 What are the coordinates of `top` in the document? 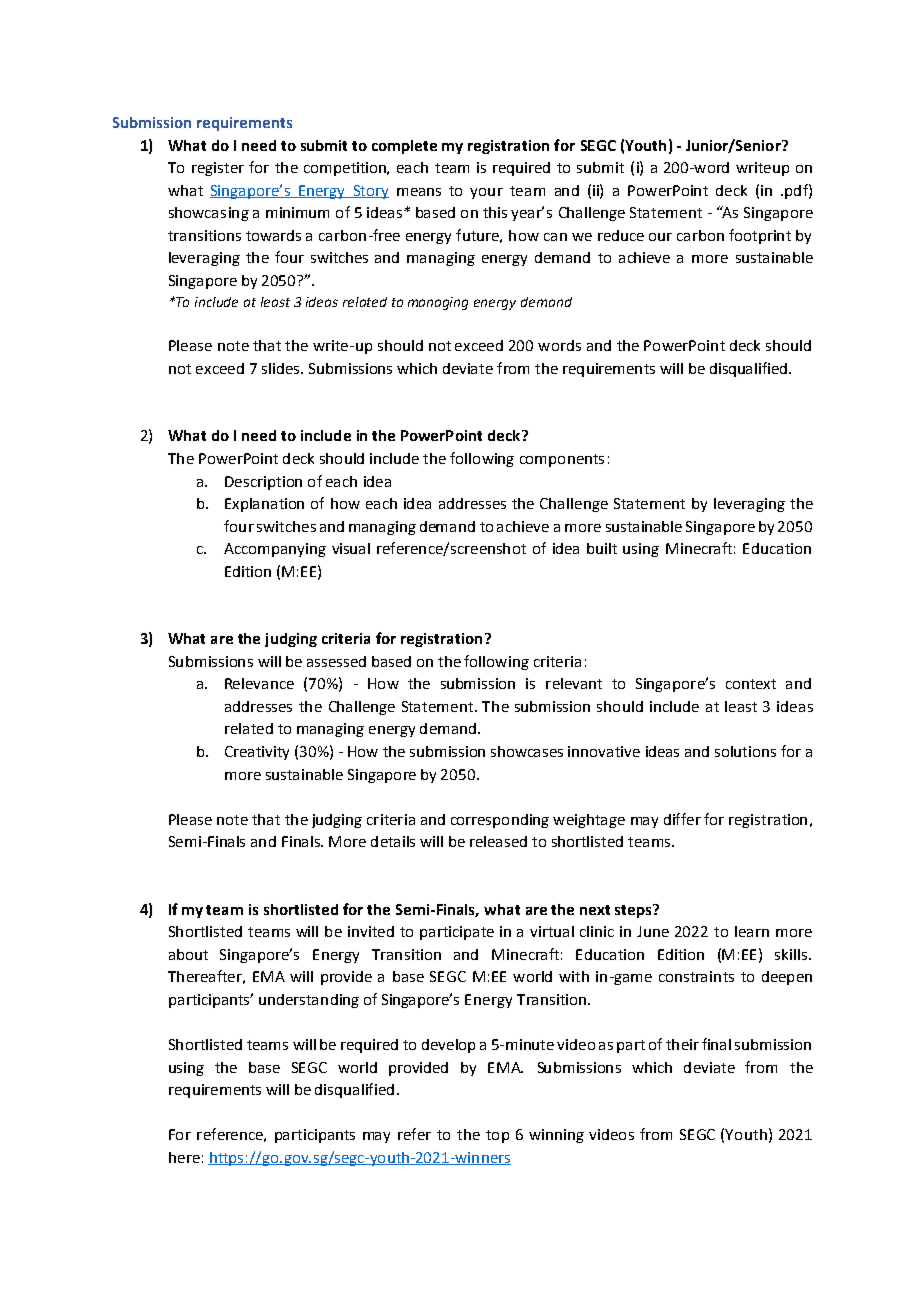 It's located at (497, 1136).
